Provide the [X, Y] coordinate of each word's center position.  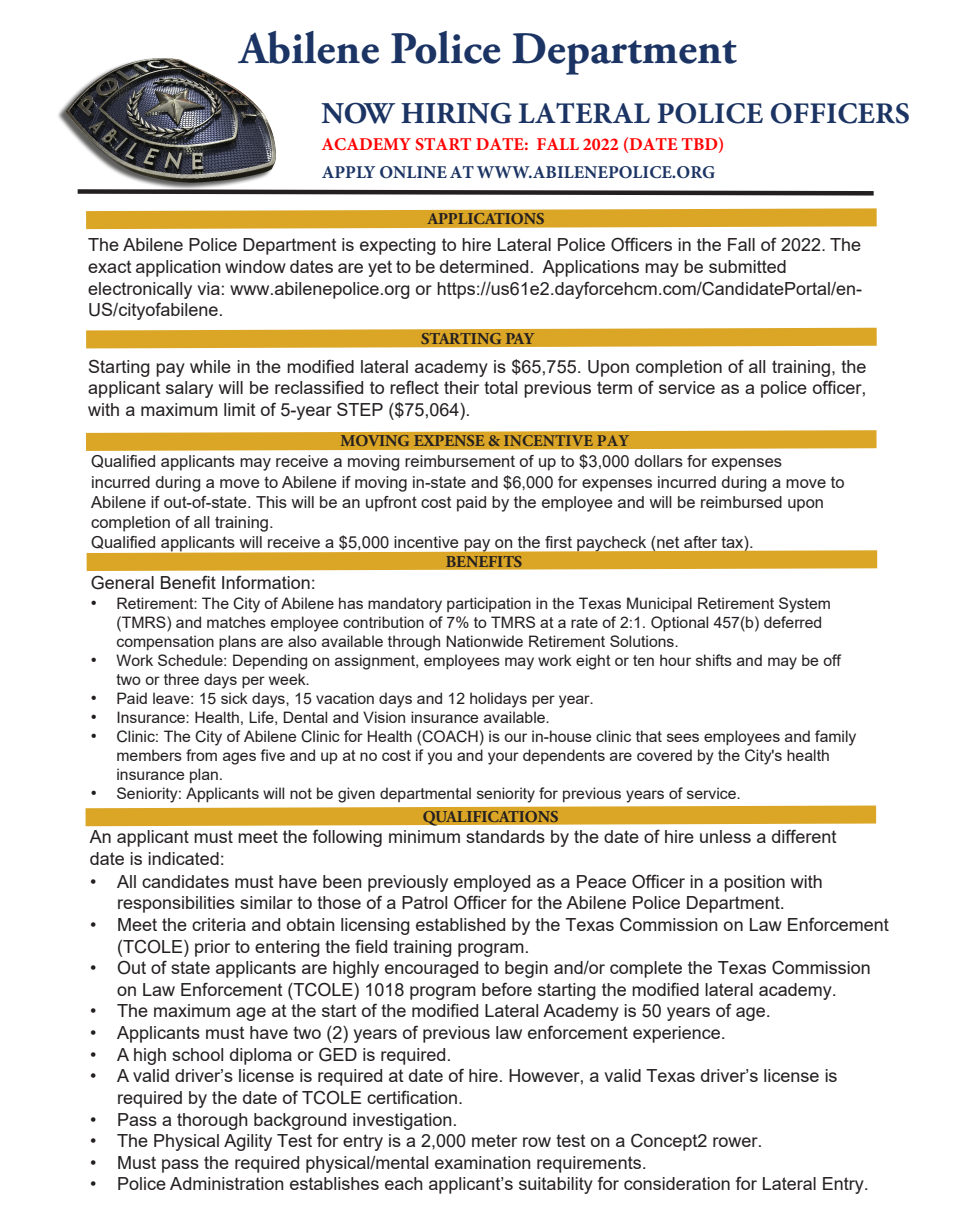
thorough [212, 1121]
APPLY [349, 172]
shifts [714, 660]
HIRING [456, 113]
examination [483, 1162]
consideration [677, 1183]
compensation [165, 642]
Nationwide [484, 641]
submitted [747, 266]
